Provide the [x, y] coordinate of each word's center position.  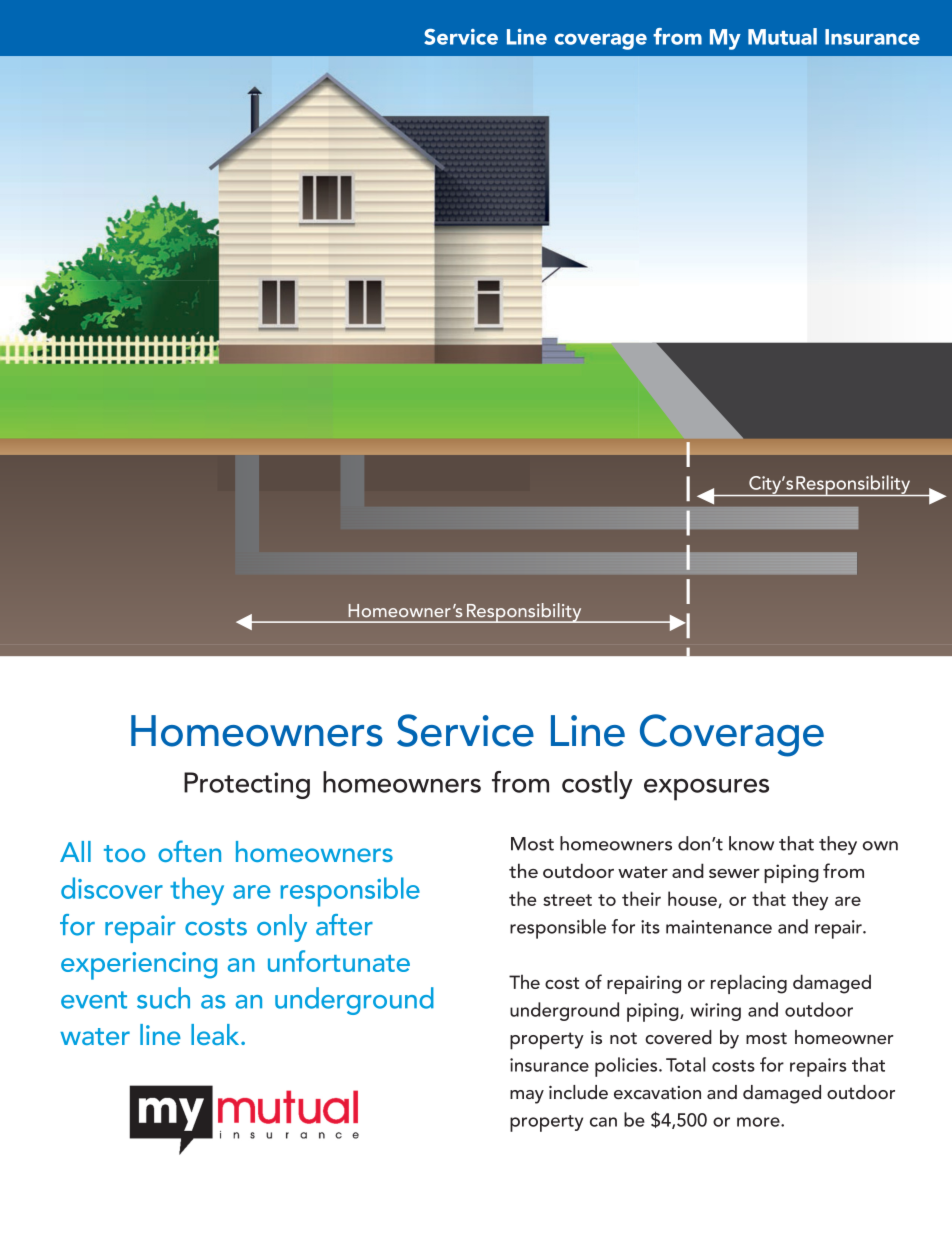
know [751, 843]
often [189, 851]
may [527, 1097]
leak [216, 1034]
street [567, 900]
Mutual [782, 36]
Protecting [247, 785]
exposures [706, 789]
